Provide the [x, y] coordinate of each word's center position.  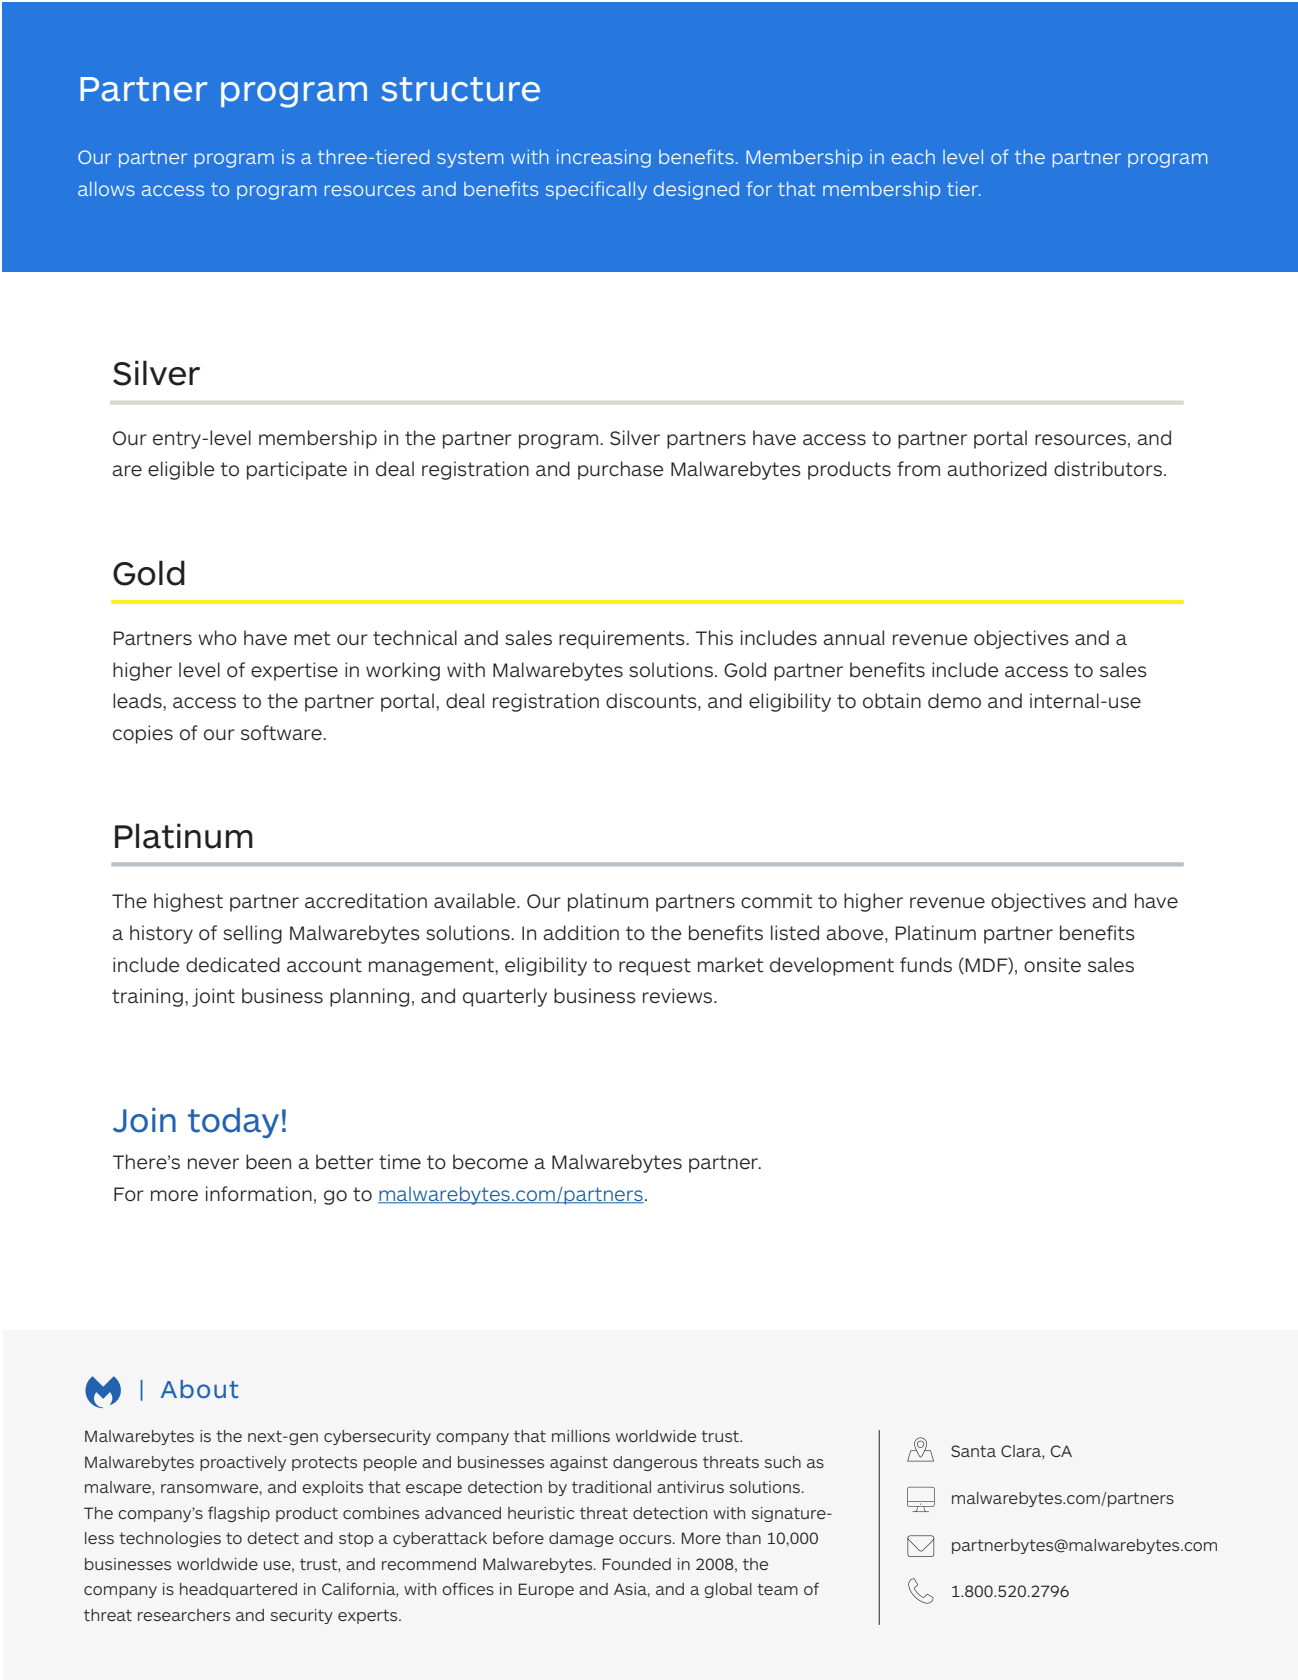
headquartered [238, 1590]
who [217, 638]
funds [926, 965]
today [233, 1123]
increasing [604, 159]
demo [954, 701]
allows [106, 189]
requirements [623, 639]
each [913, 157]
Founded [637, 1564]
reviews [679, 996]
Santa [973, 1451]
